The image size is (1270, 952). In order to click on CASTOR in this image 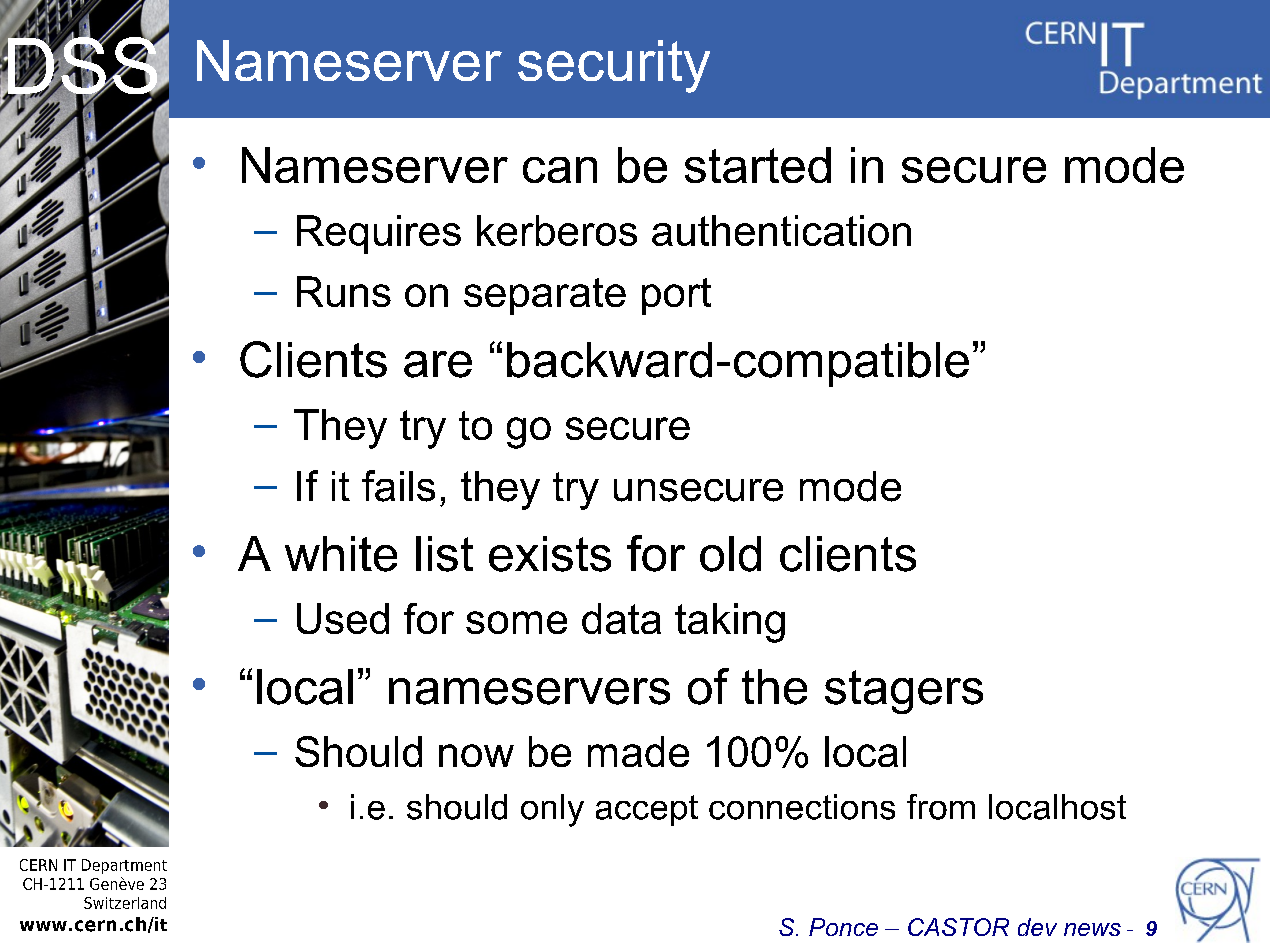, I will do `click(958, 927)`.
